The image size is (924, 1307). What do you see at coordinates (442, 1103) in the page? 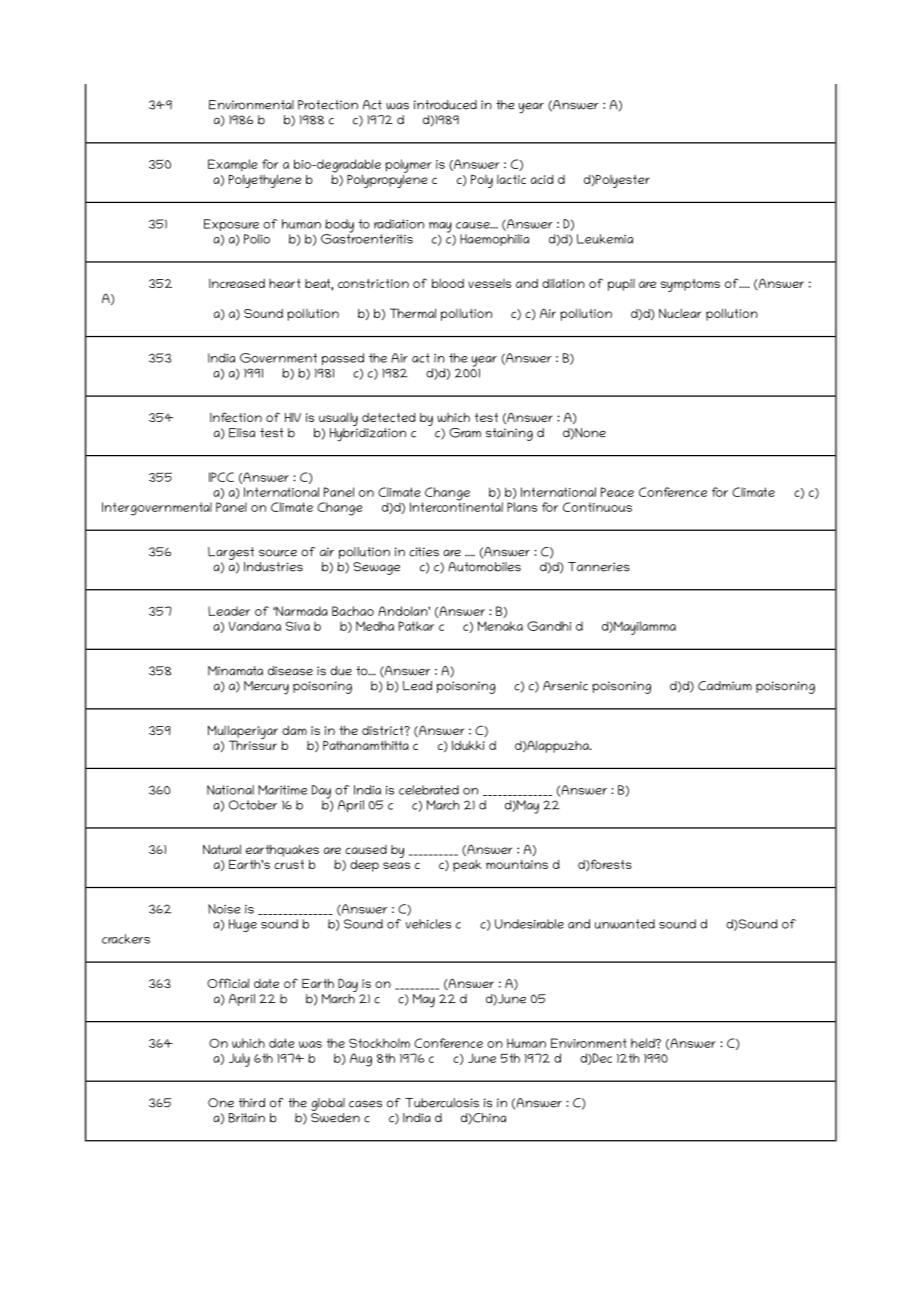
I see `Tuberculosis` at bounding box center [442, 1103].
